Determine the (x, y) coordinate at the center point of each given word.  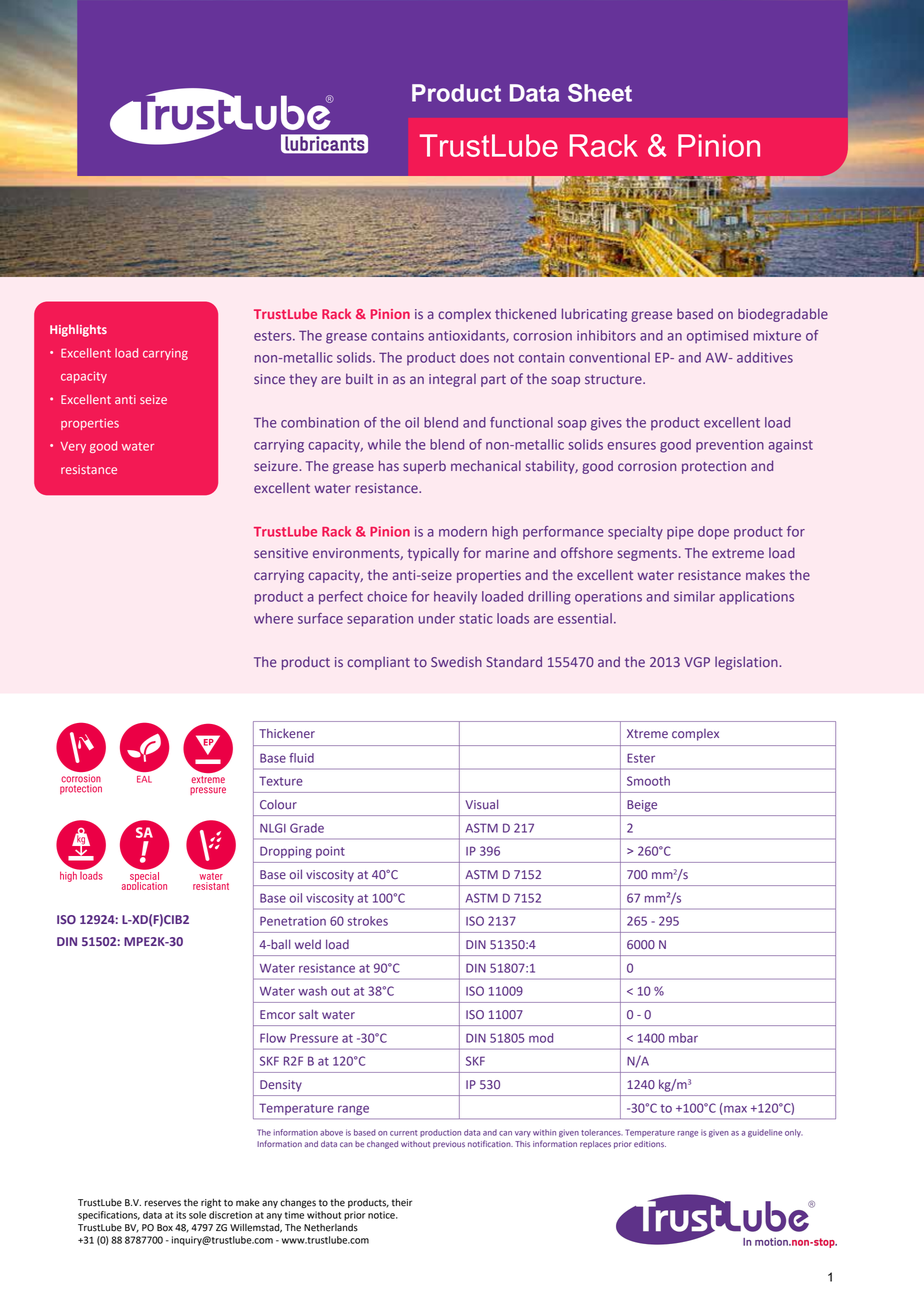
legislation (747, 663)
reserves (163, 1203)
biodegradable (783, 315)
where (273, 618)
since (269, 379)
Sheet (600, 93)
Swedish (456, 661)
